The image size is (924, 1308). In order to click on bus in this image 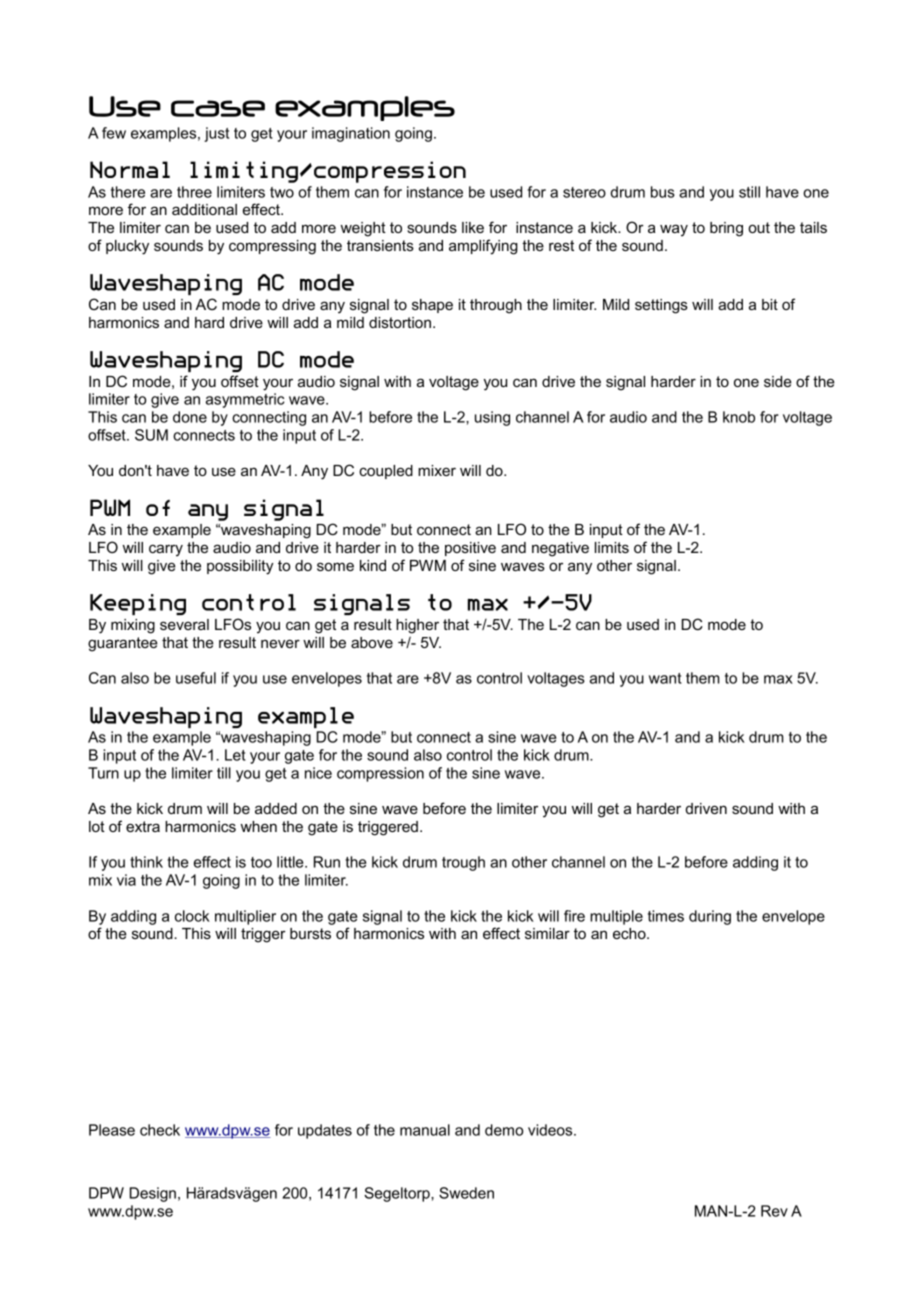, I will do `click(663, 192)`.
